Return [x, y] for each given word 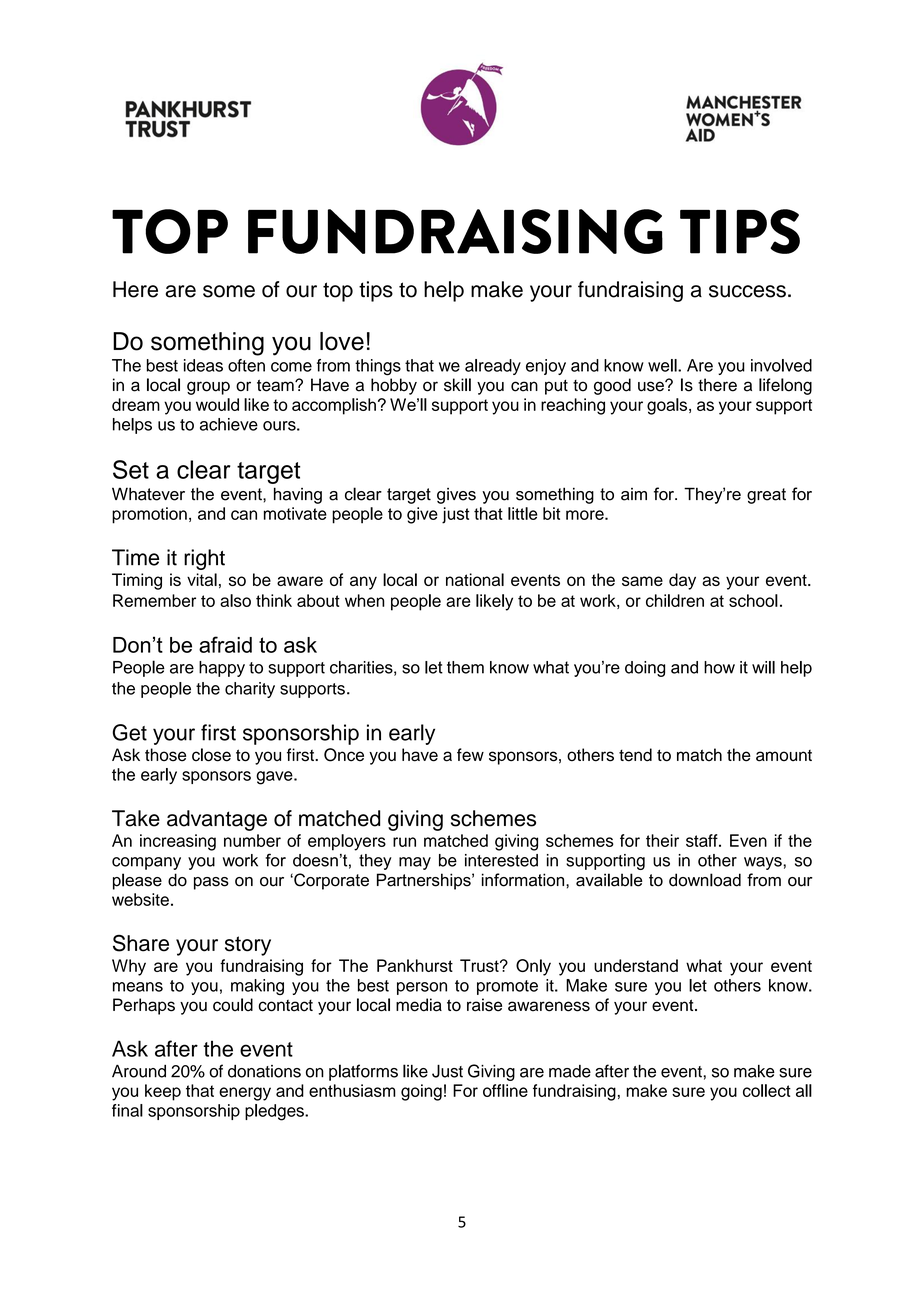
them [465, 667]
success [747, 291]
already [493, 367]
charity [250, 690]
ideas [203, 365]
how [719, 667]
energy [245, 1094]
